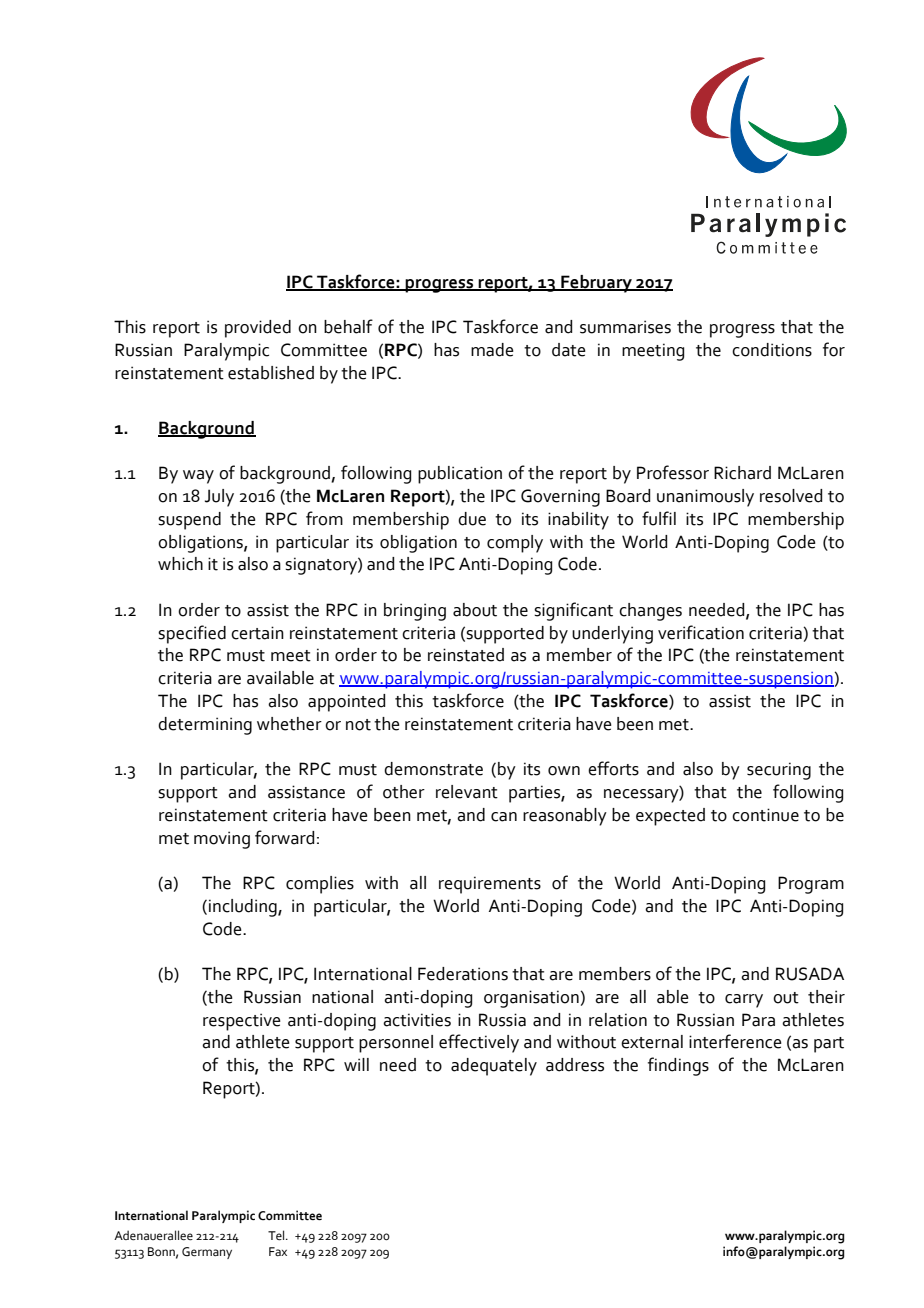  Describe the element at coordinates (467, 792) in the screenshot. I see `relevant` at that location.
